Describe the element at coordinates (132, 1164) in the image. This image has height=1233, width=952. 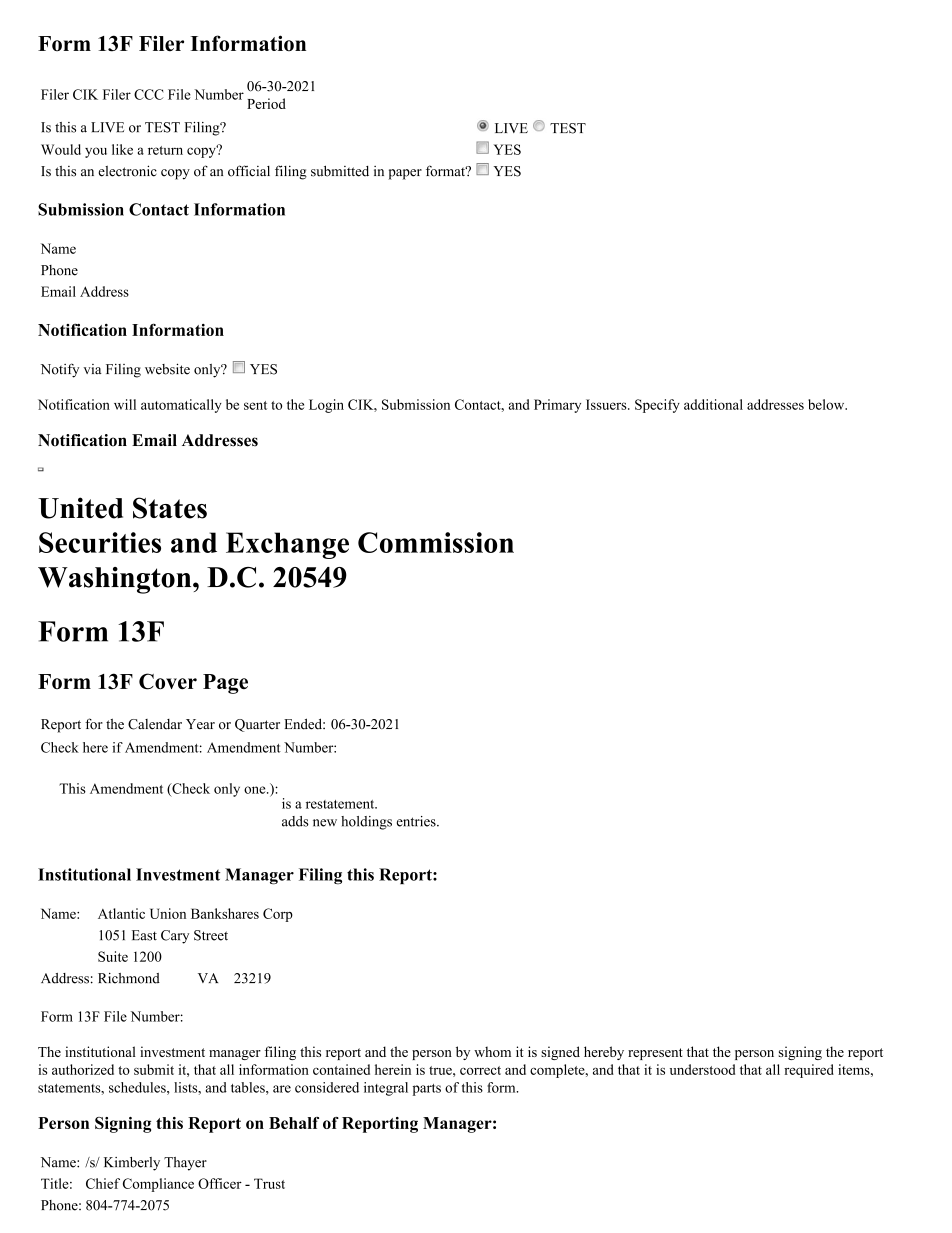
I see `Kimberly` at that location.
